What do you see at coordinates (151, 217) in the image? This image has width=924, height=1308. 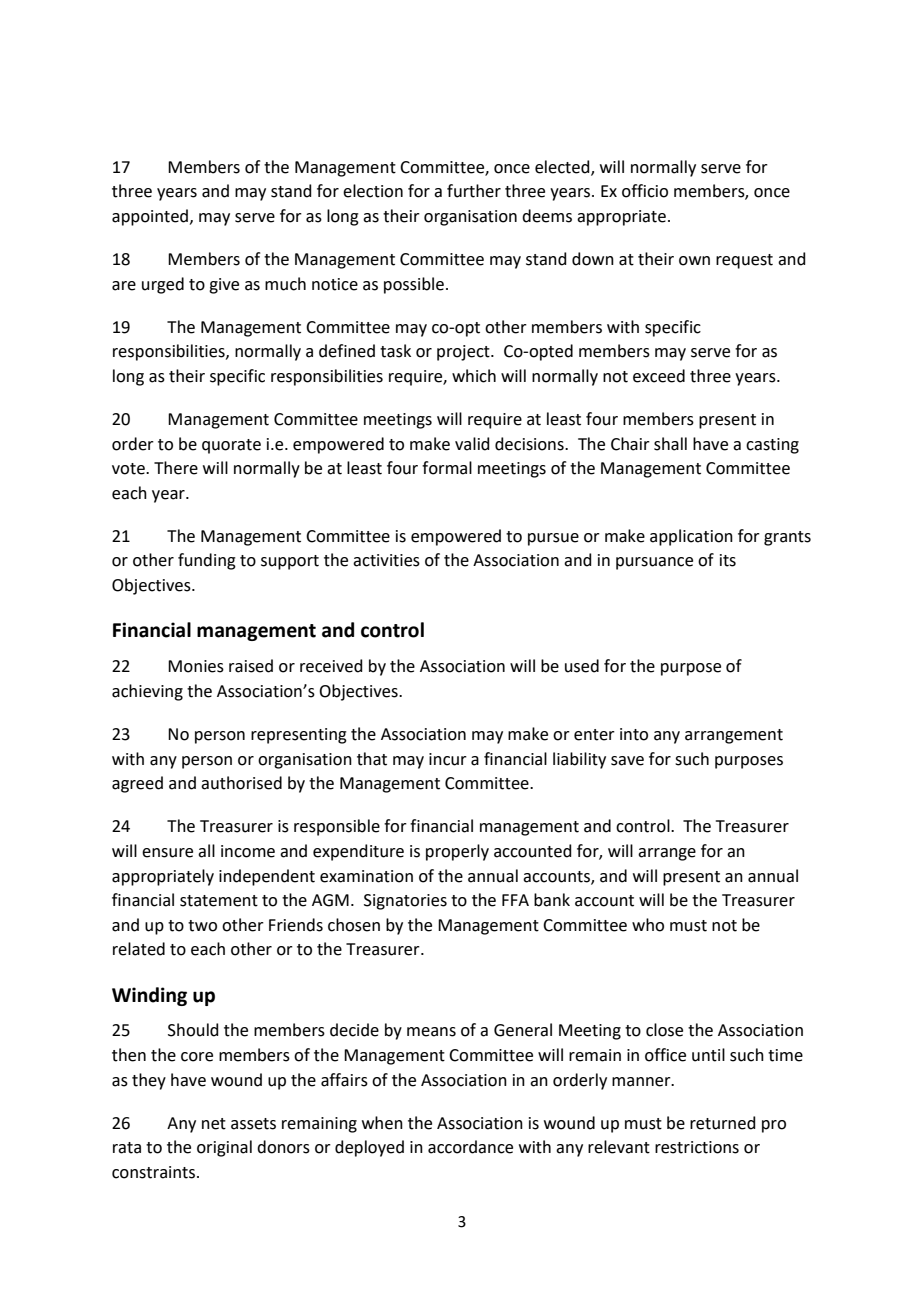 I see `appointed` at bounding box center [151, 217].
